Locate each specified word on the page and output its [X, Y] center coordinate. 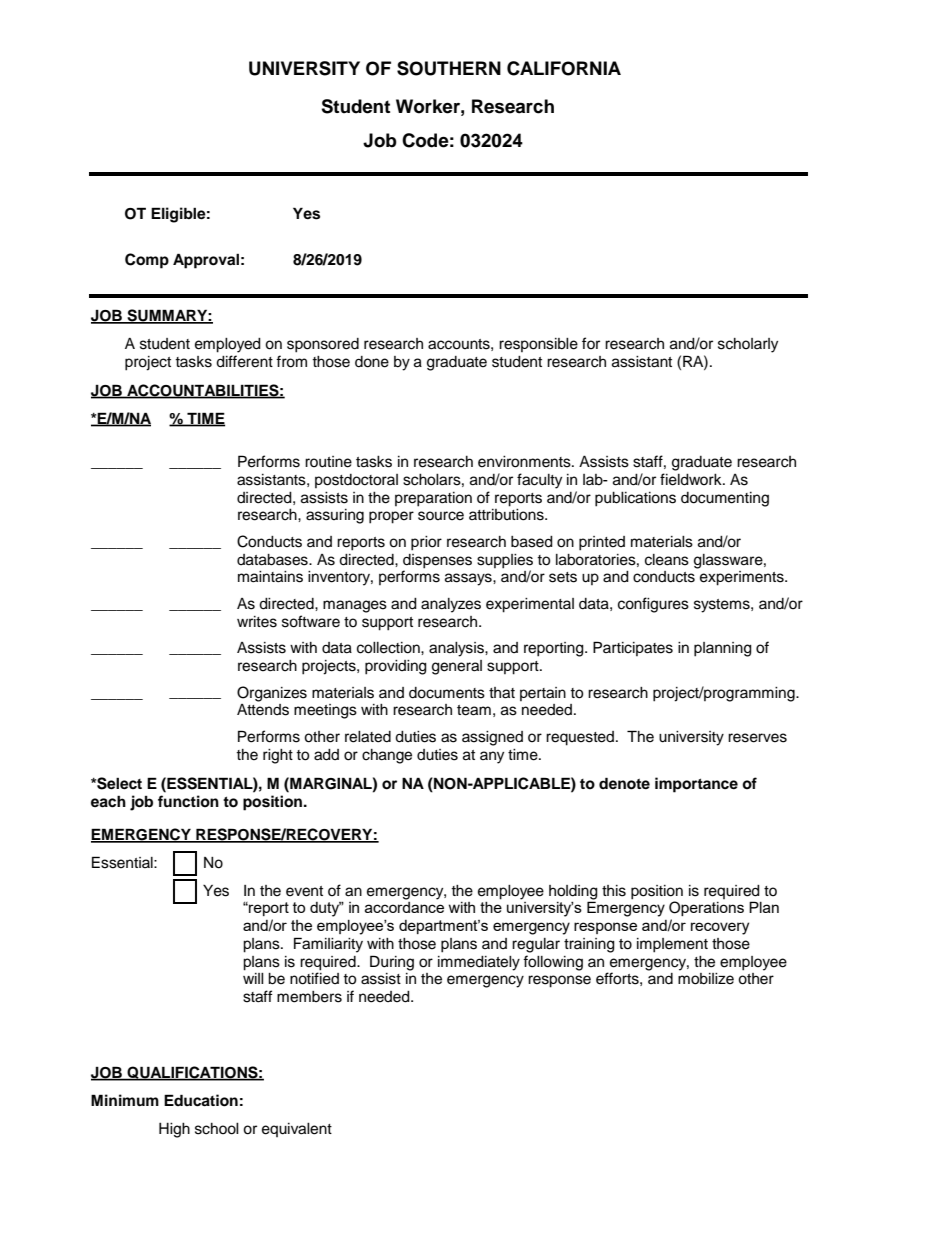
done [372, 362]
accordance [404, 907]
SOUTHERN [449, 68]
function [188, 801]
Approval [206, 261]
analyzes [451, 605]
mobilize [706, 979]
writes [257, 622]
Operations [706, 908]
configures [653, 605]
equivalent [297, 1129]
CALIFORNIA [564, 68]
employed [228, 345]
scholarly [748, 345]
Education [201, 1100]
